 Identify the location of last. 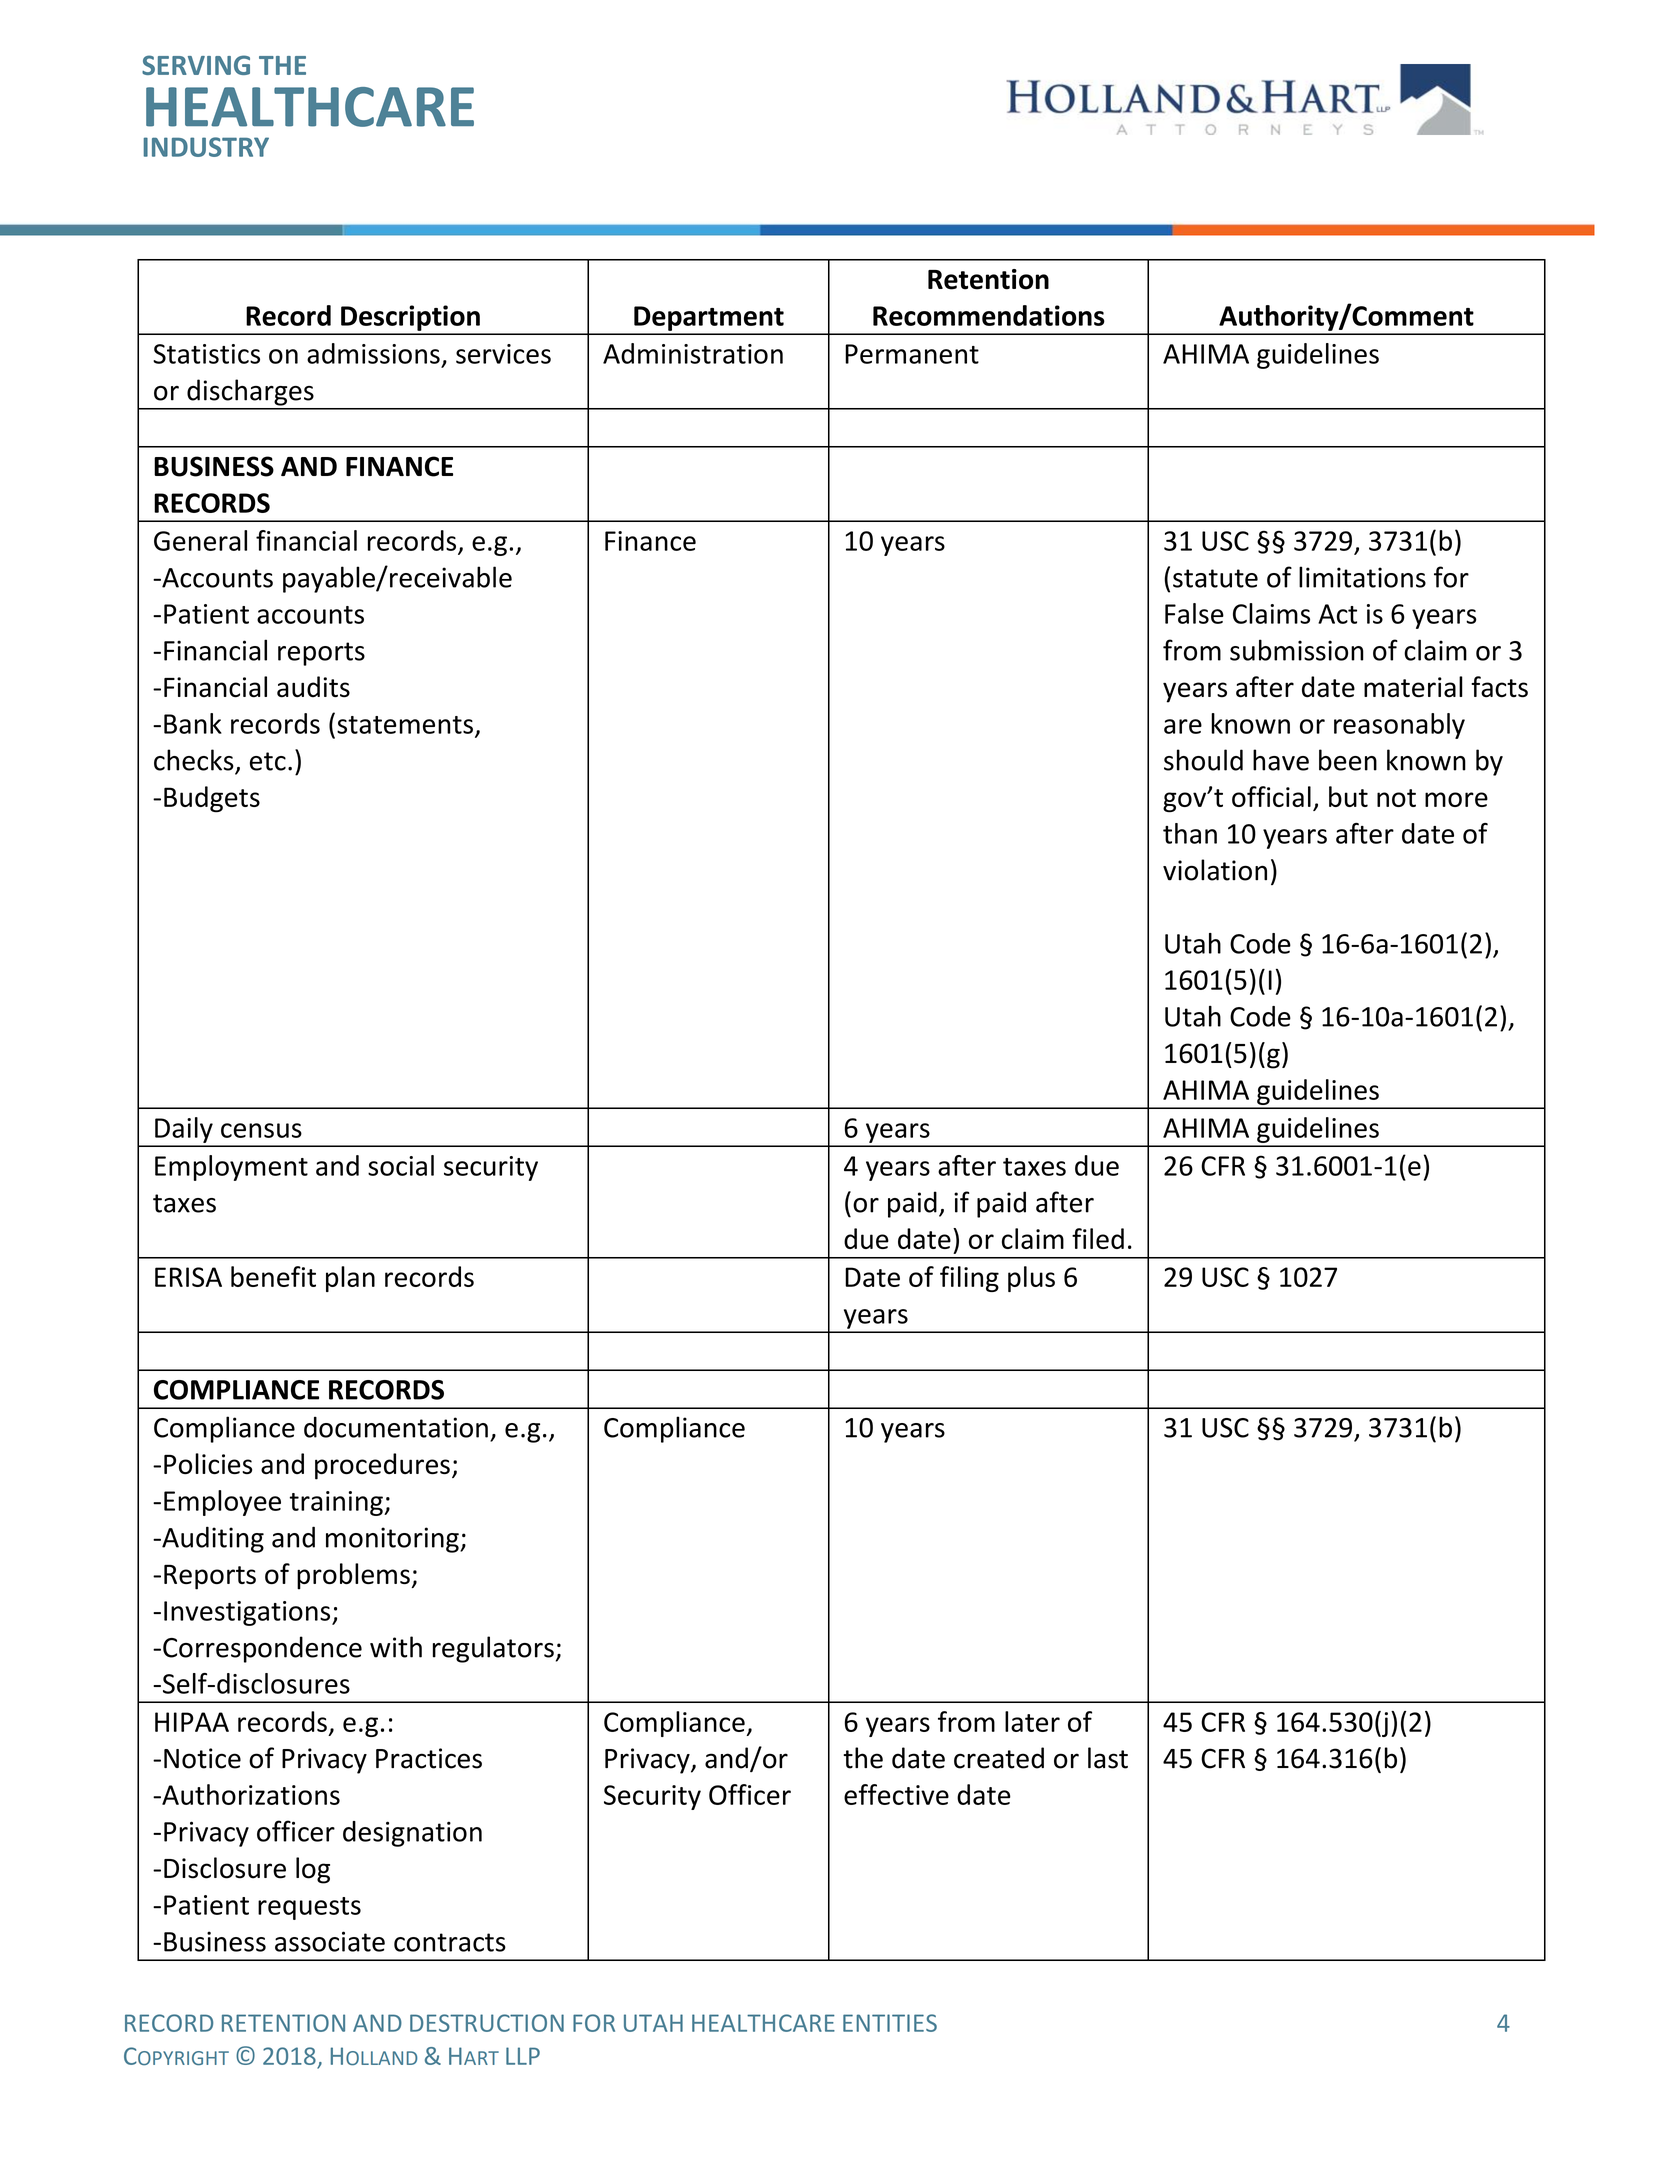
(1108, 1758).
